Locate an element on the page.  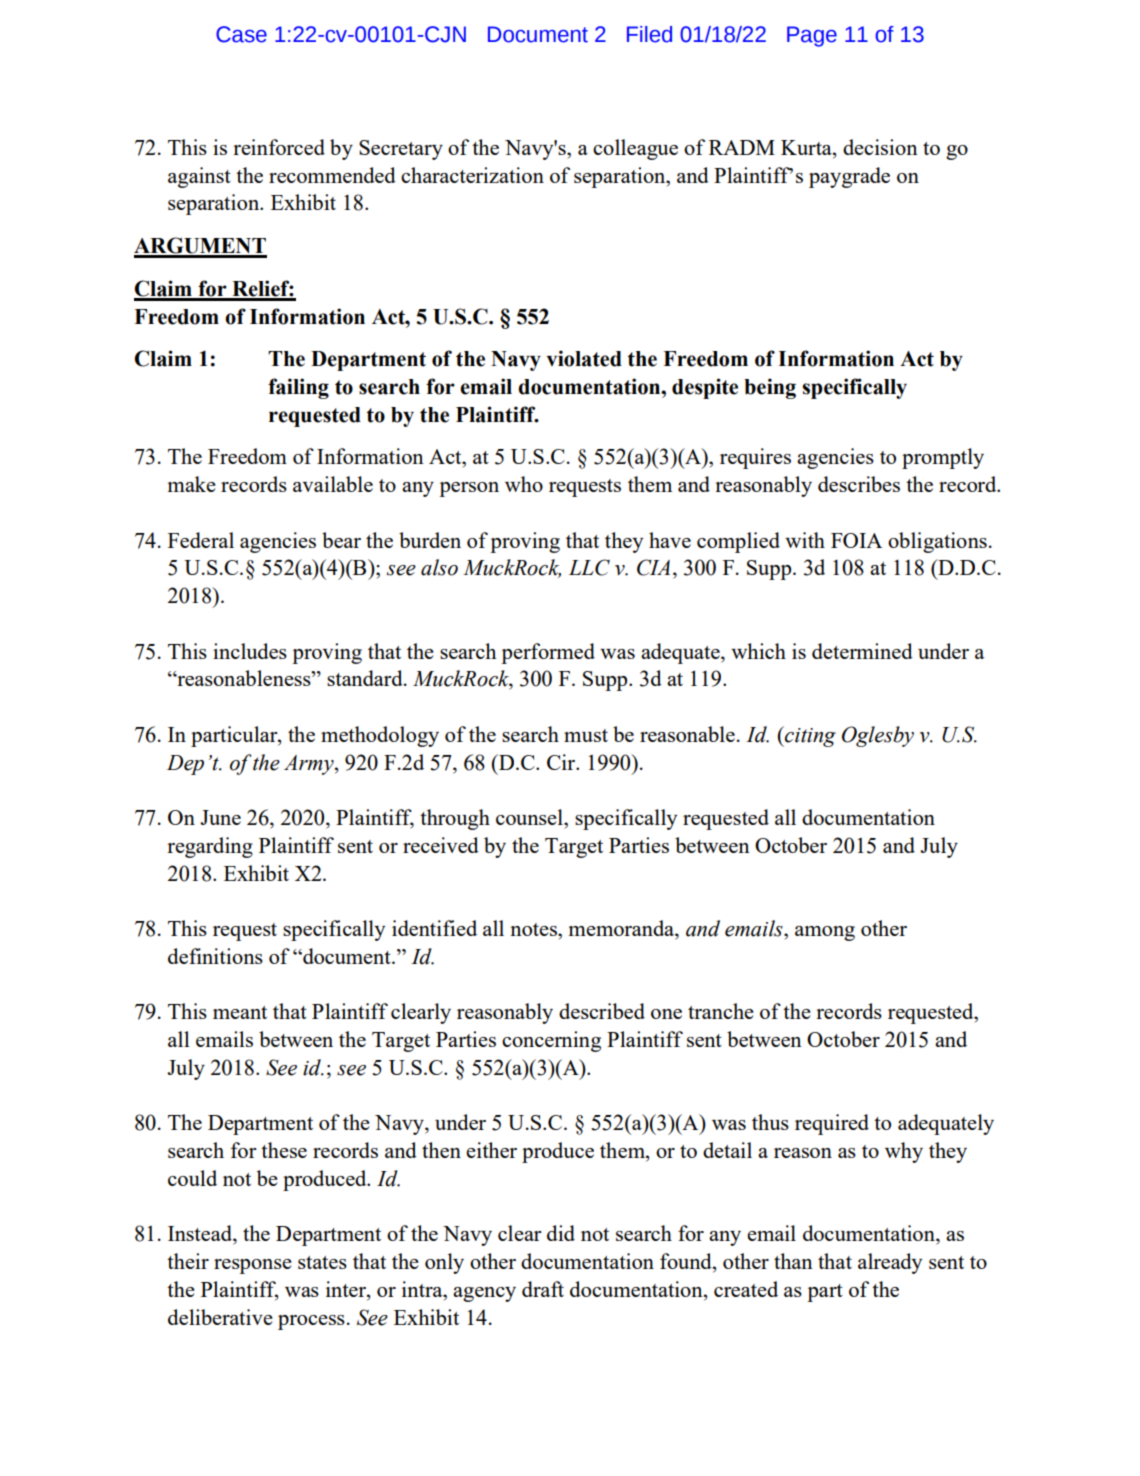
already is located at coordinates (890, 1263).
